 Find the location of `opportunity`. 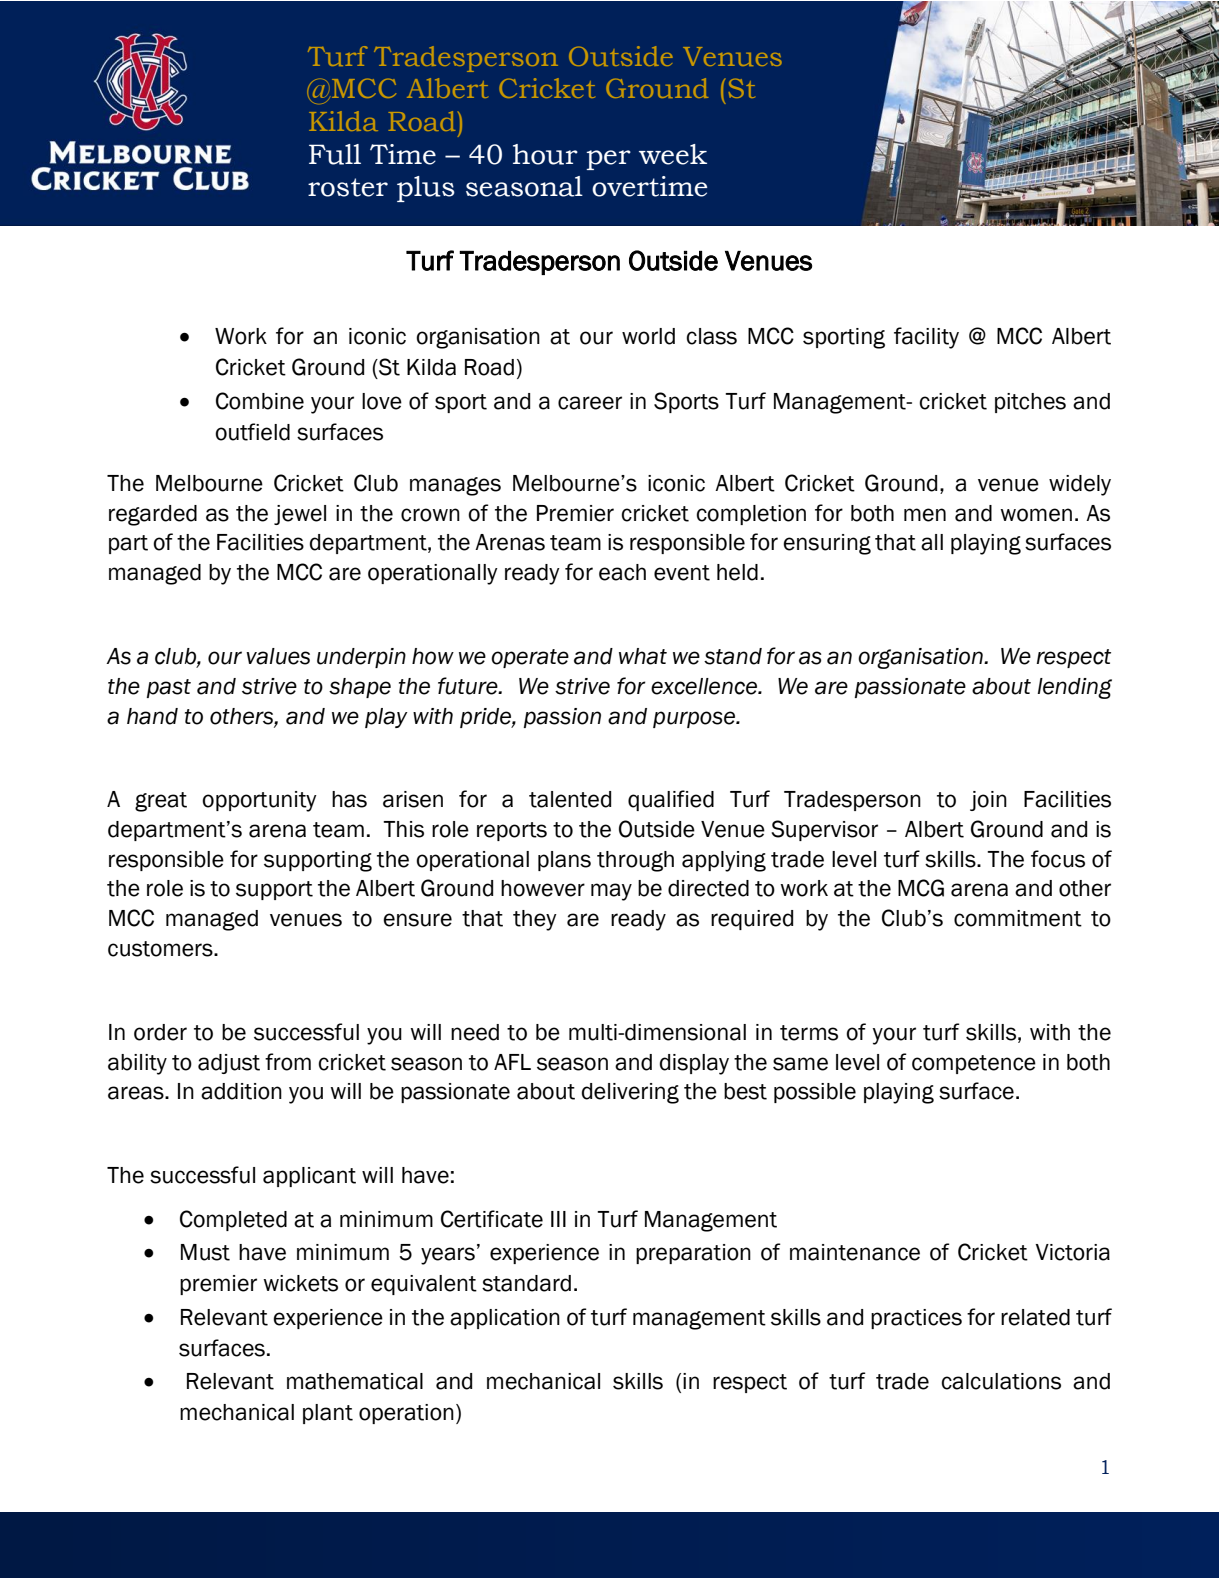

opportunity is located at coordinates (259, 801).
